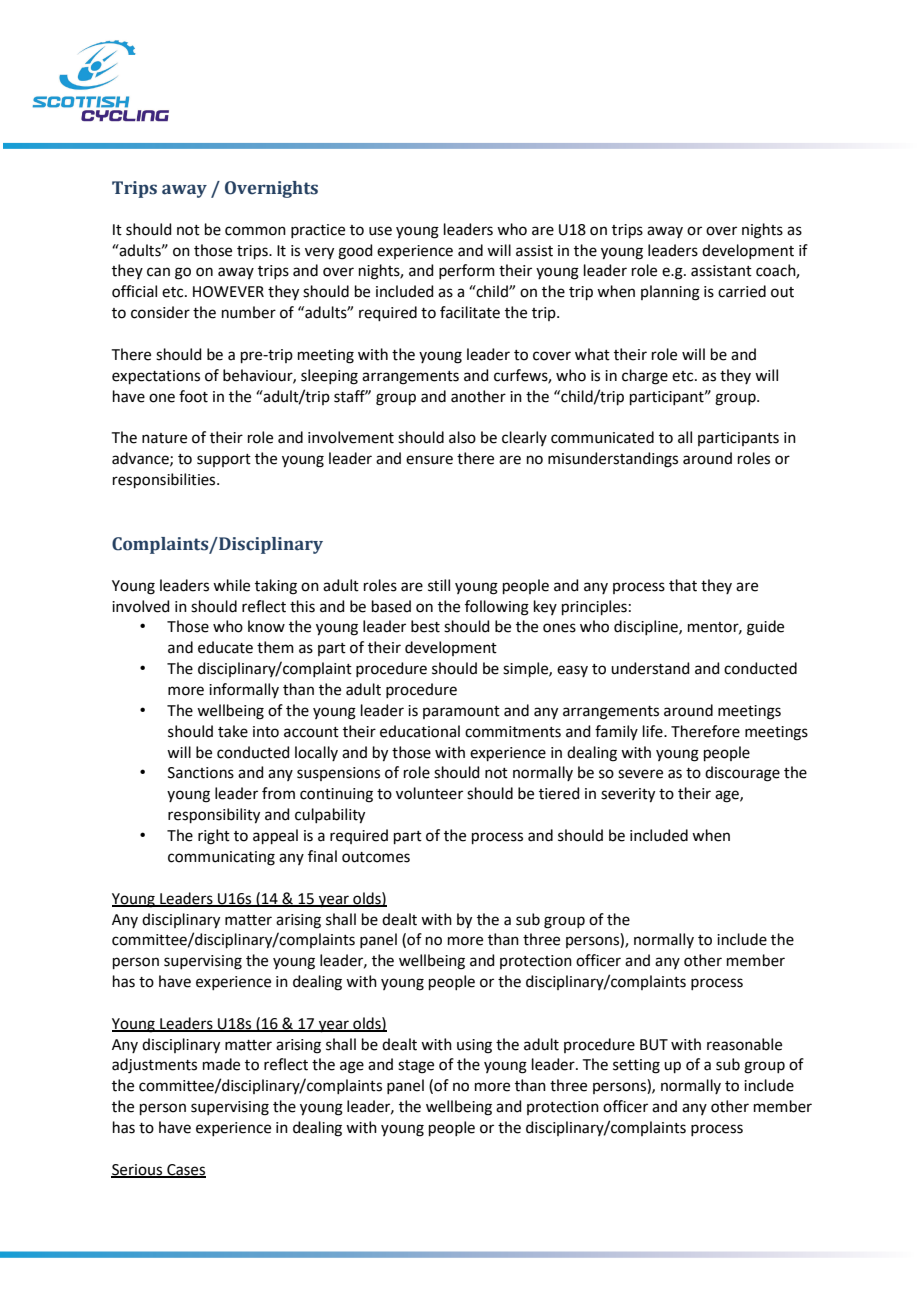 Image resolution: width=924 pixels, height=1308 pixels. What do you see at coordinates (224, 460) in the screenshot?
I see `support` at bounding box center [224, 460].
